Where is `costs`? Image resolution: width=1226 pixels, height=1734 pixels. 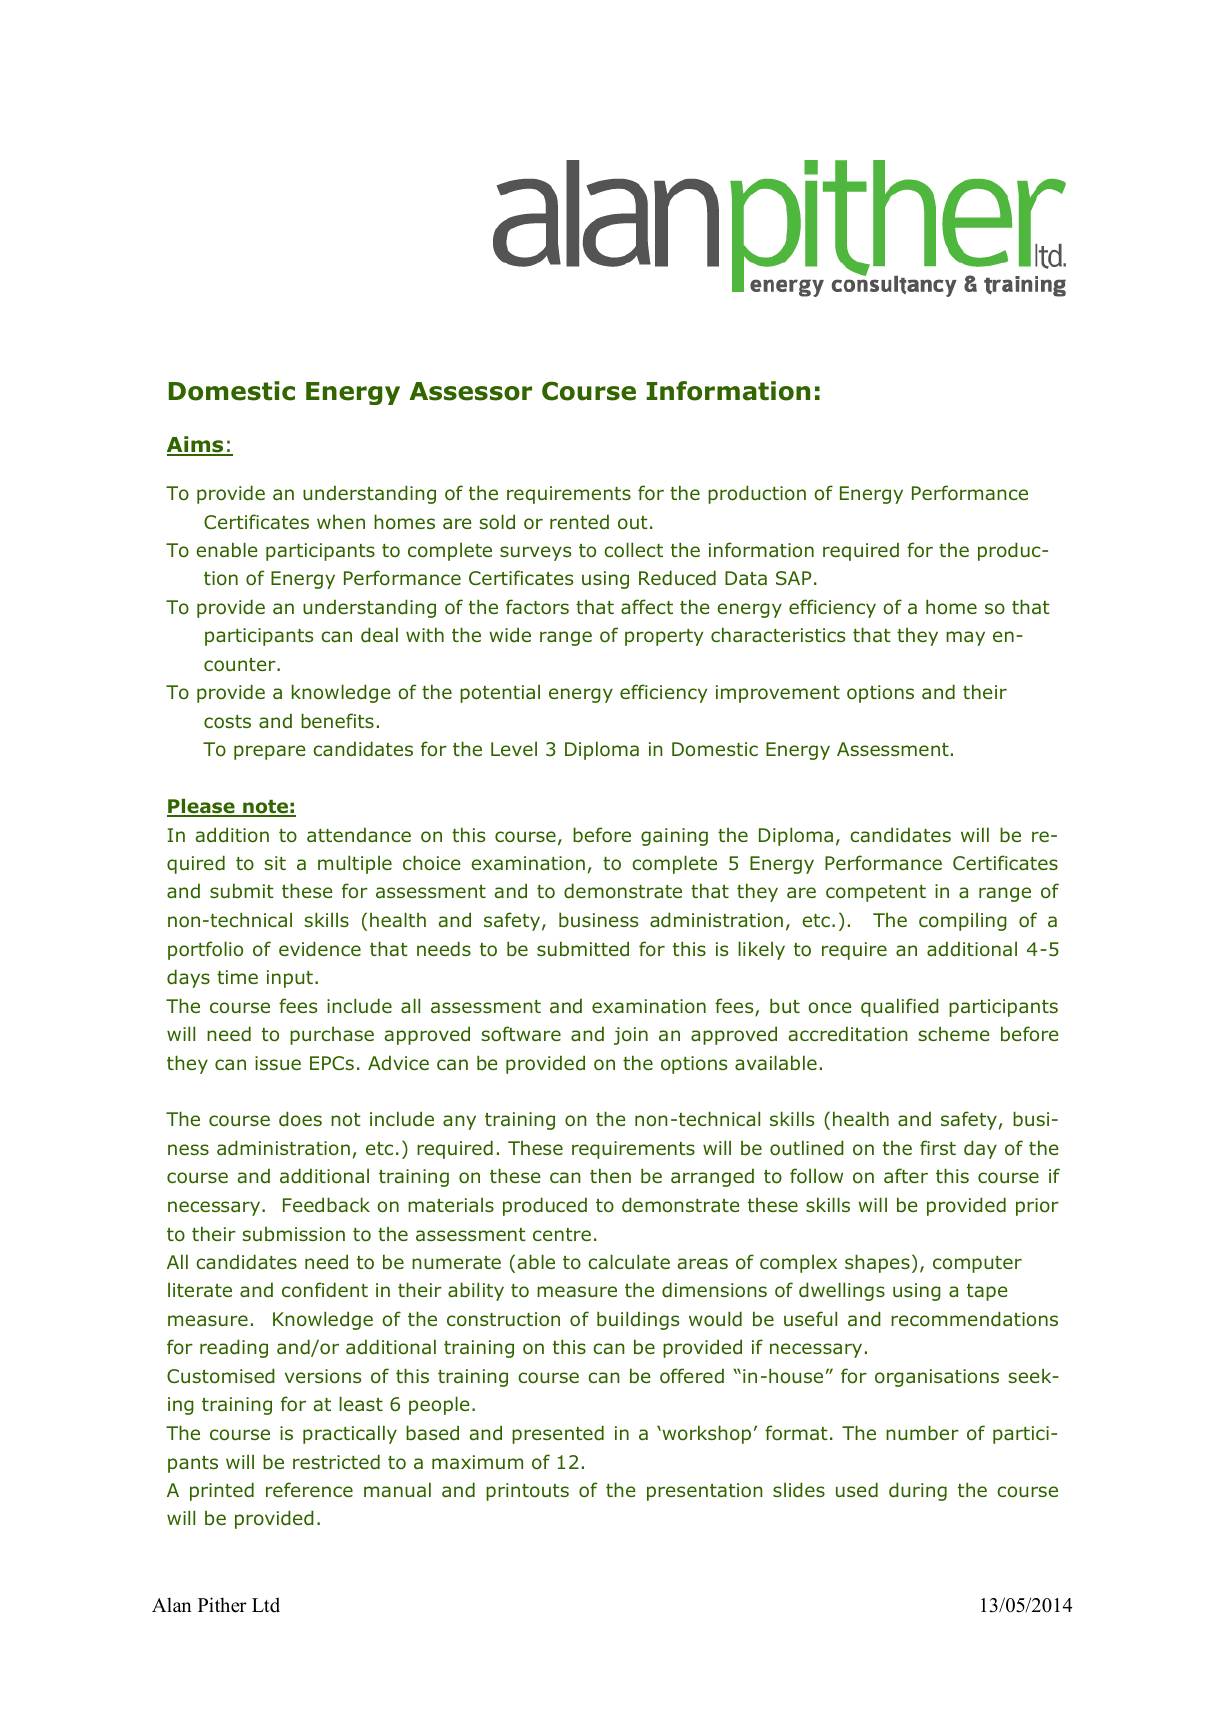
costs is located at coordinates (227, 722).
